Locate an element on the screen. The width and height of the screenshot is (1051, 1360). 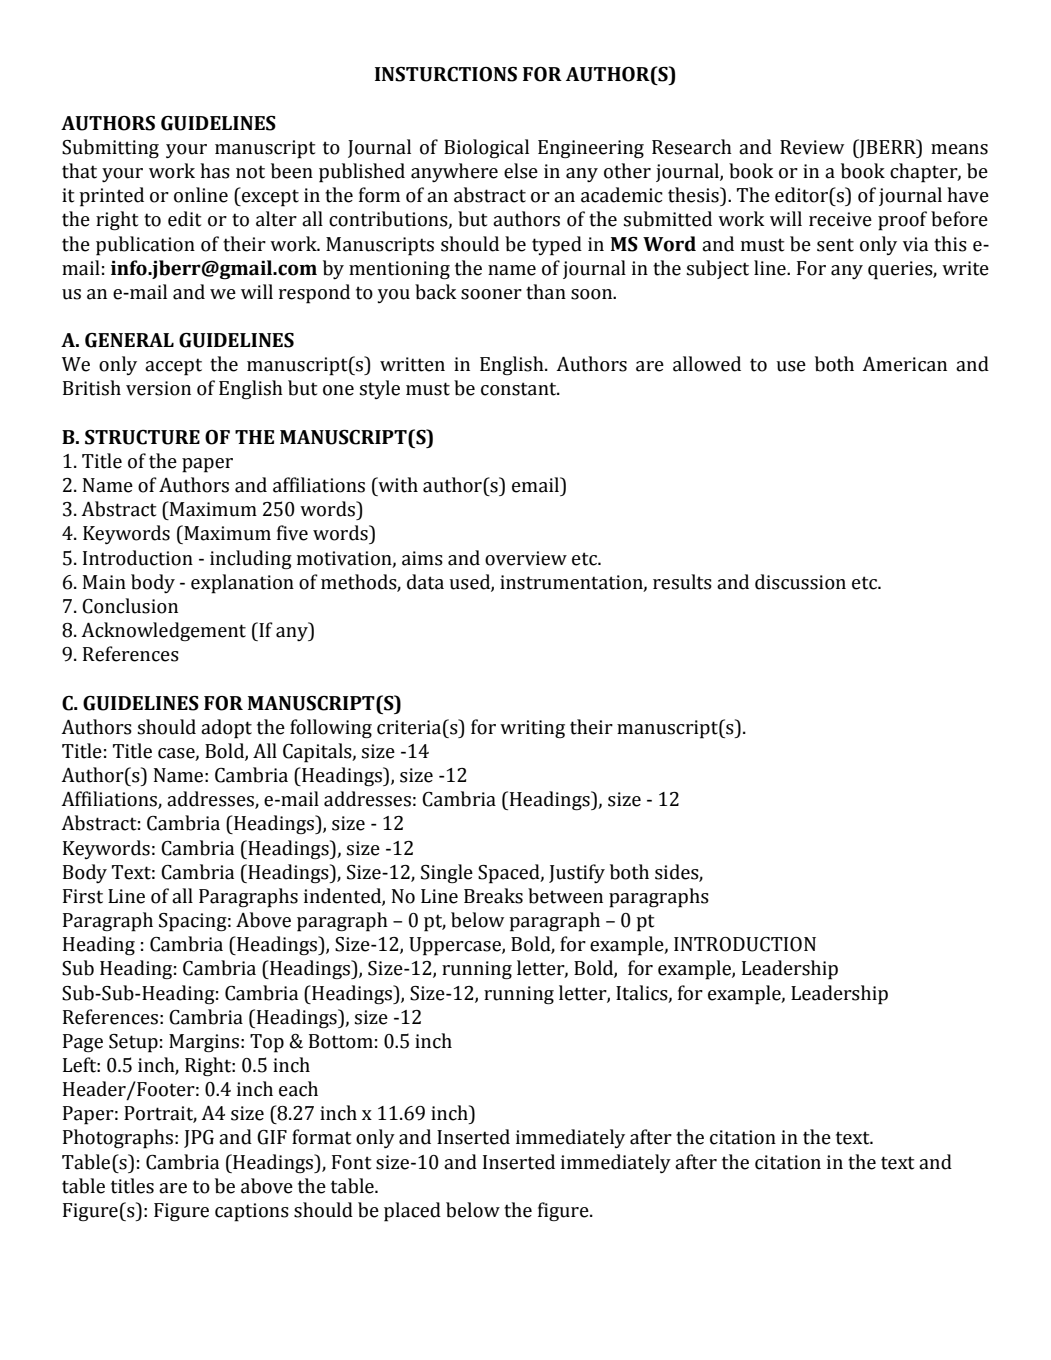
American is located at coordinates (904, 364).
